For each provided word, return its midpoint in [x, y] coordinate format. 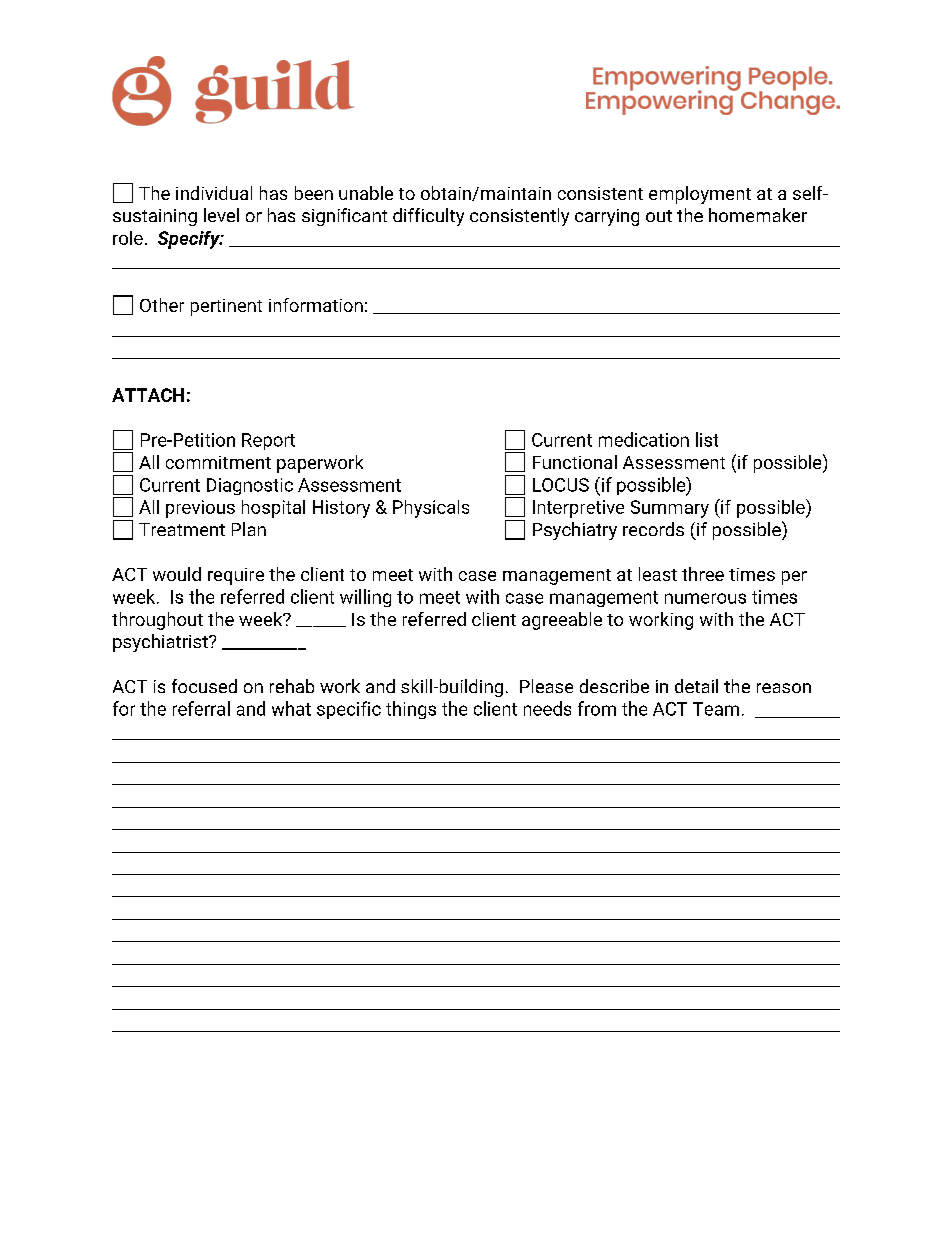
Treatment [182, 529]
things [411, 710]
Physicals [431, 509]
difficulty [428, 217]
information [316, 305]
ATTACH [148, 395]
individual [214, 193]
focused [204, 686]
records [653, 529]
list [707, 439]
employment [700, 195]
